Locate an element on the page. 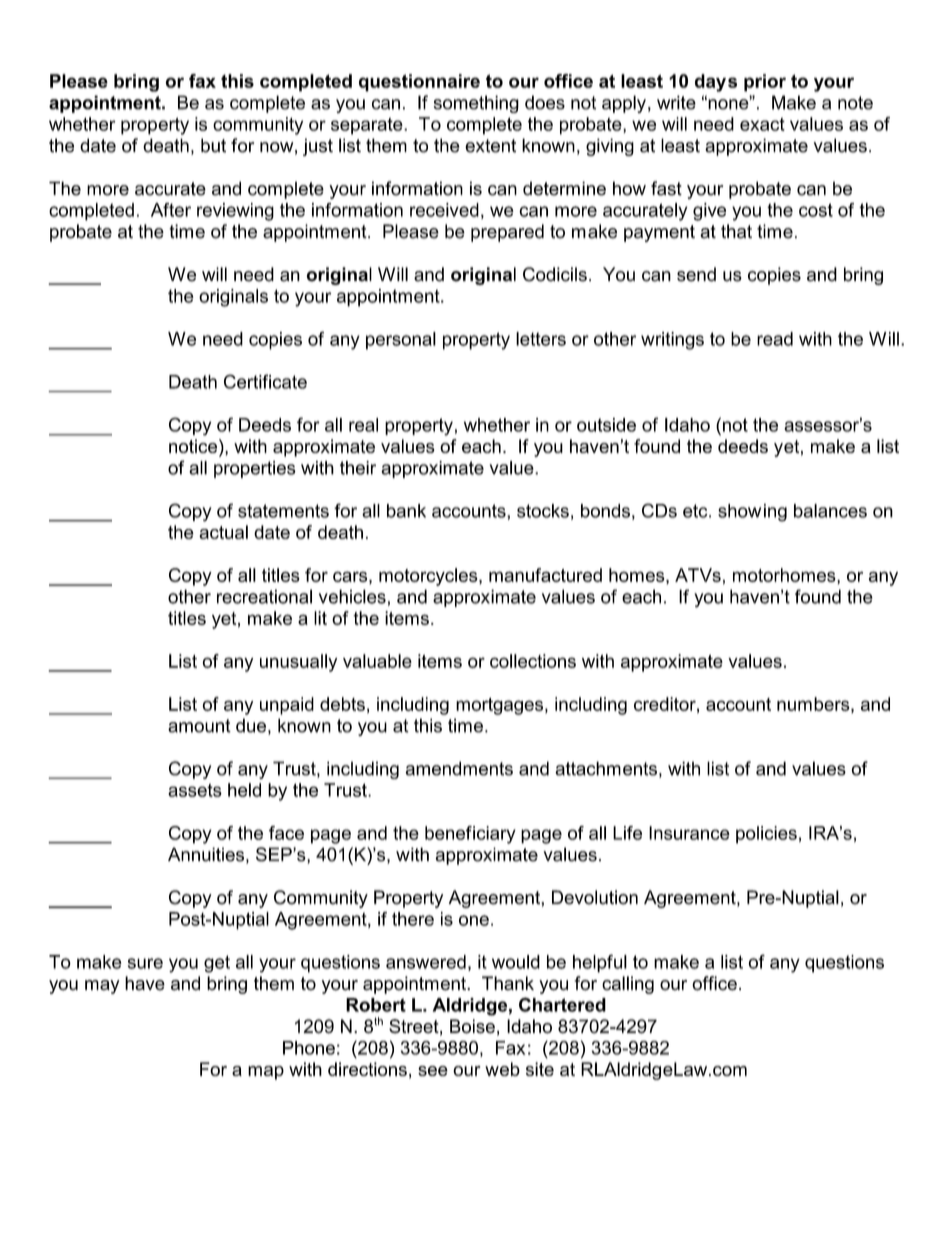 Image resolution: width=952 pixels, height=1233 pixels. Boise is located at coordinates (472, 1026).
